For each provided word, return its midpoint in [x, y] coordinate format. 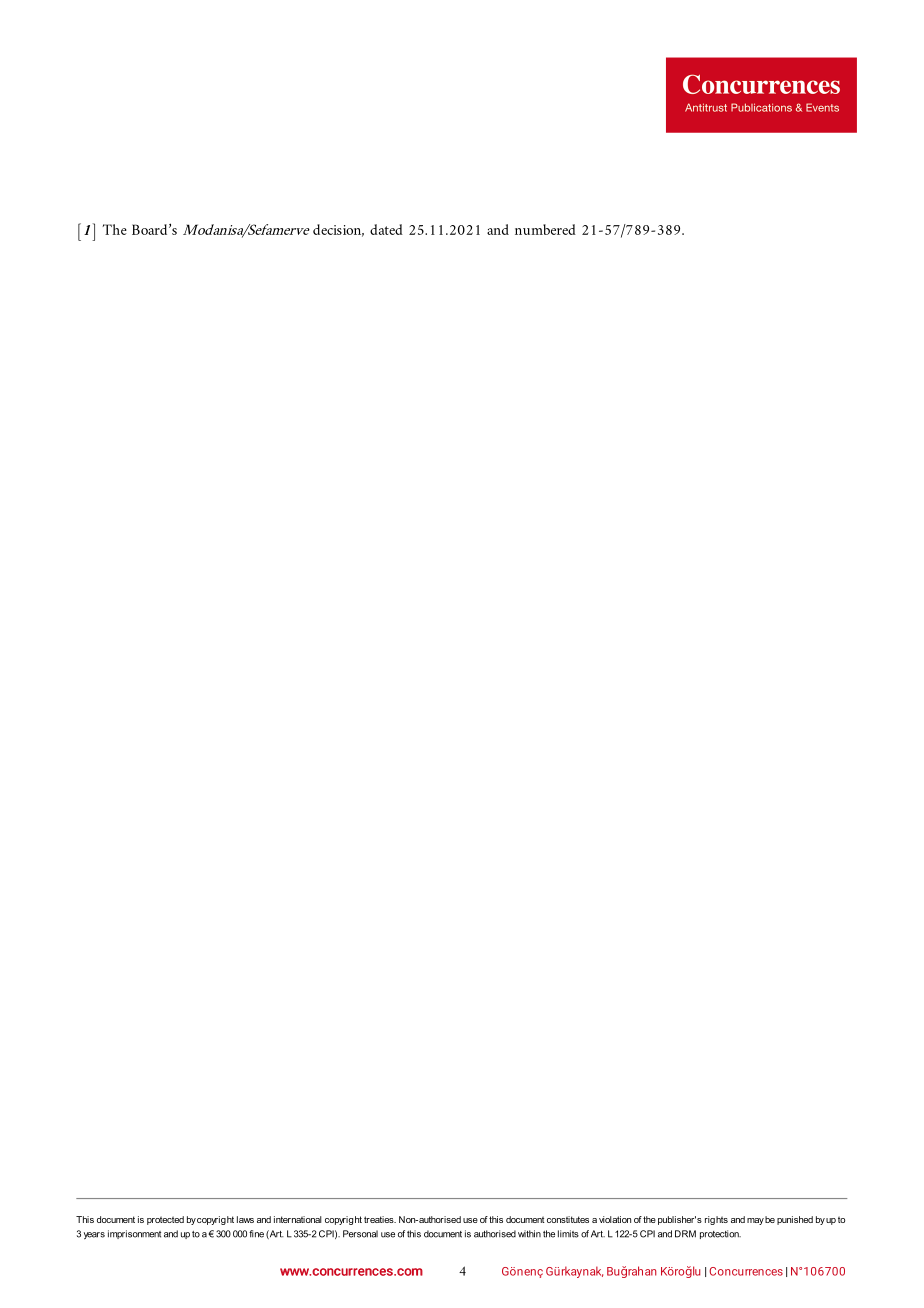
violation [615, 1219]
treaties [380, 1219]
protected [165, 1220]
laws [245, 1219]
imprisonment [134, 1234]
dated [386, 229]
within [529, 1234]
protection [720, 1234]
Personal [360, 1234]
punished [795, 1220]
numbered [545, 229]
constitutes [568, 1219]
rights [716, 1220]
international [298, 1219]
